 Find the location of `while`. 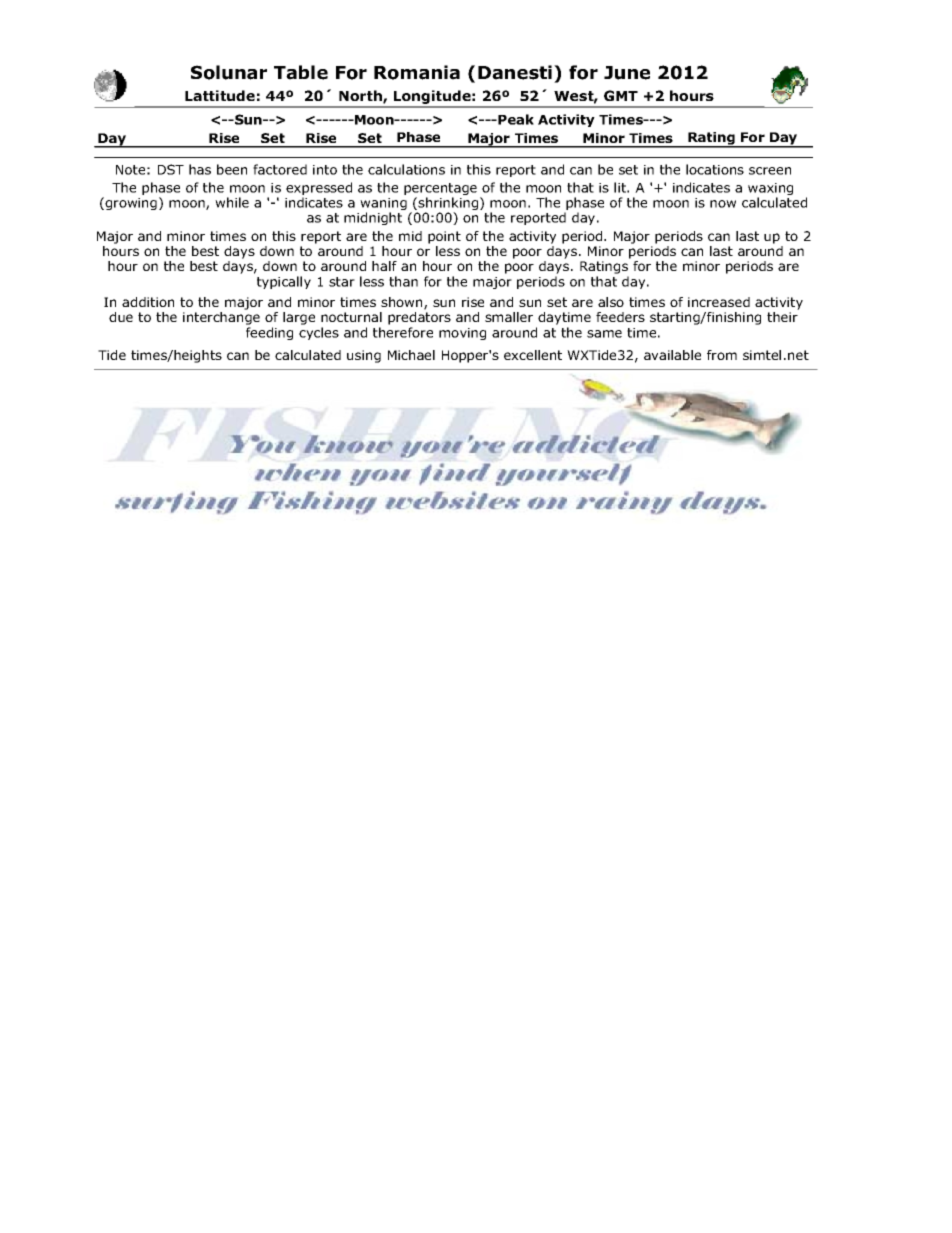

while is located at coordinates (232, 202).
